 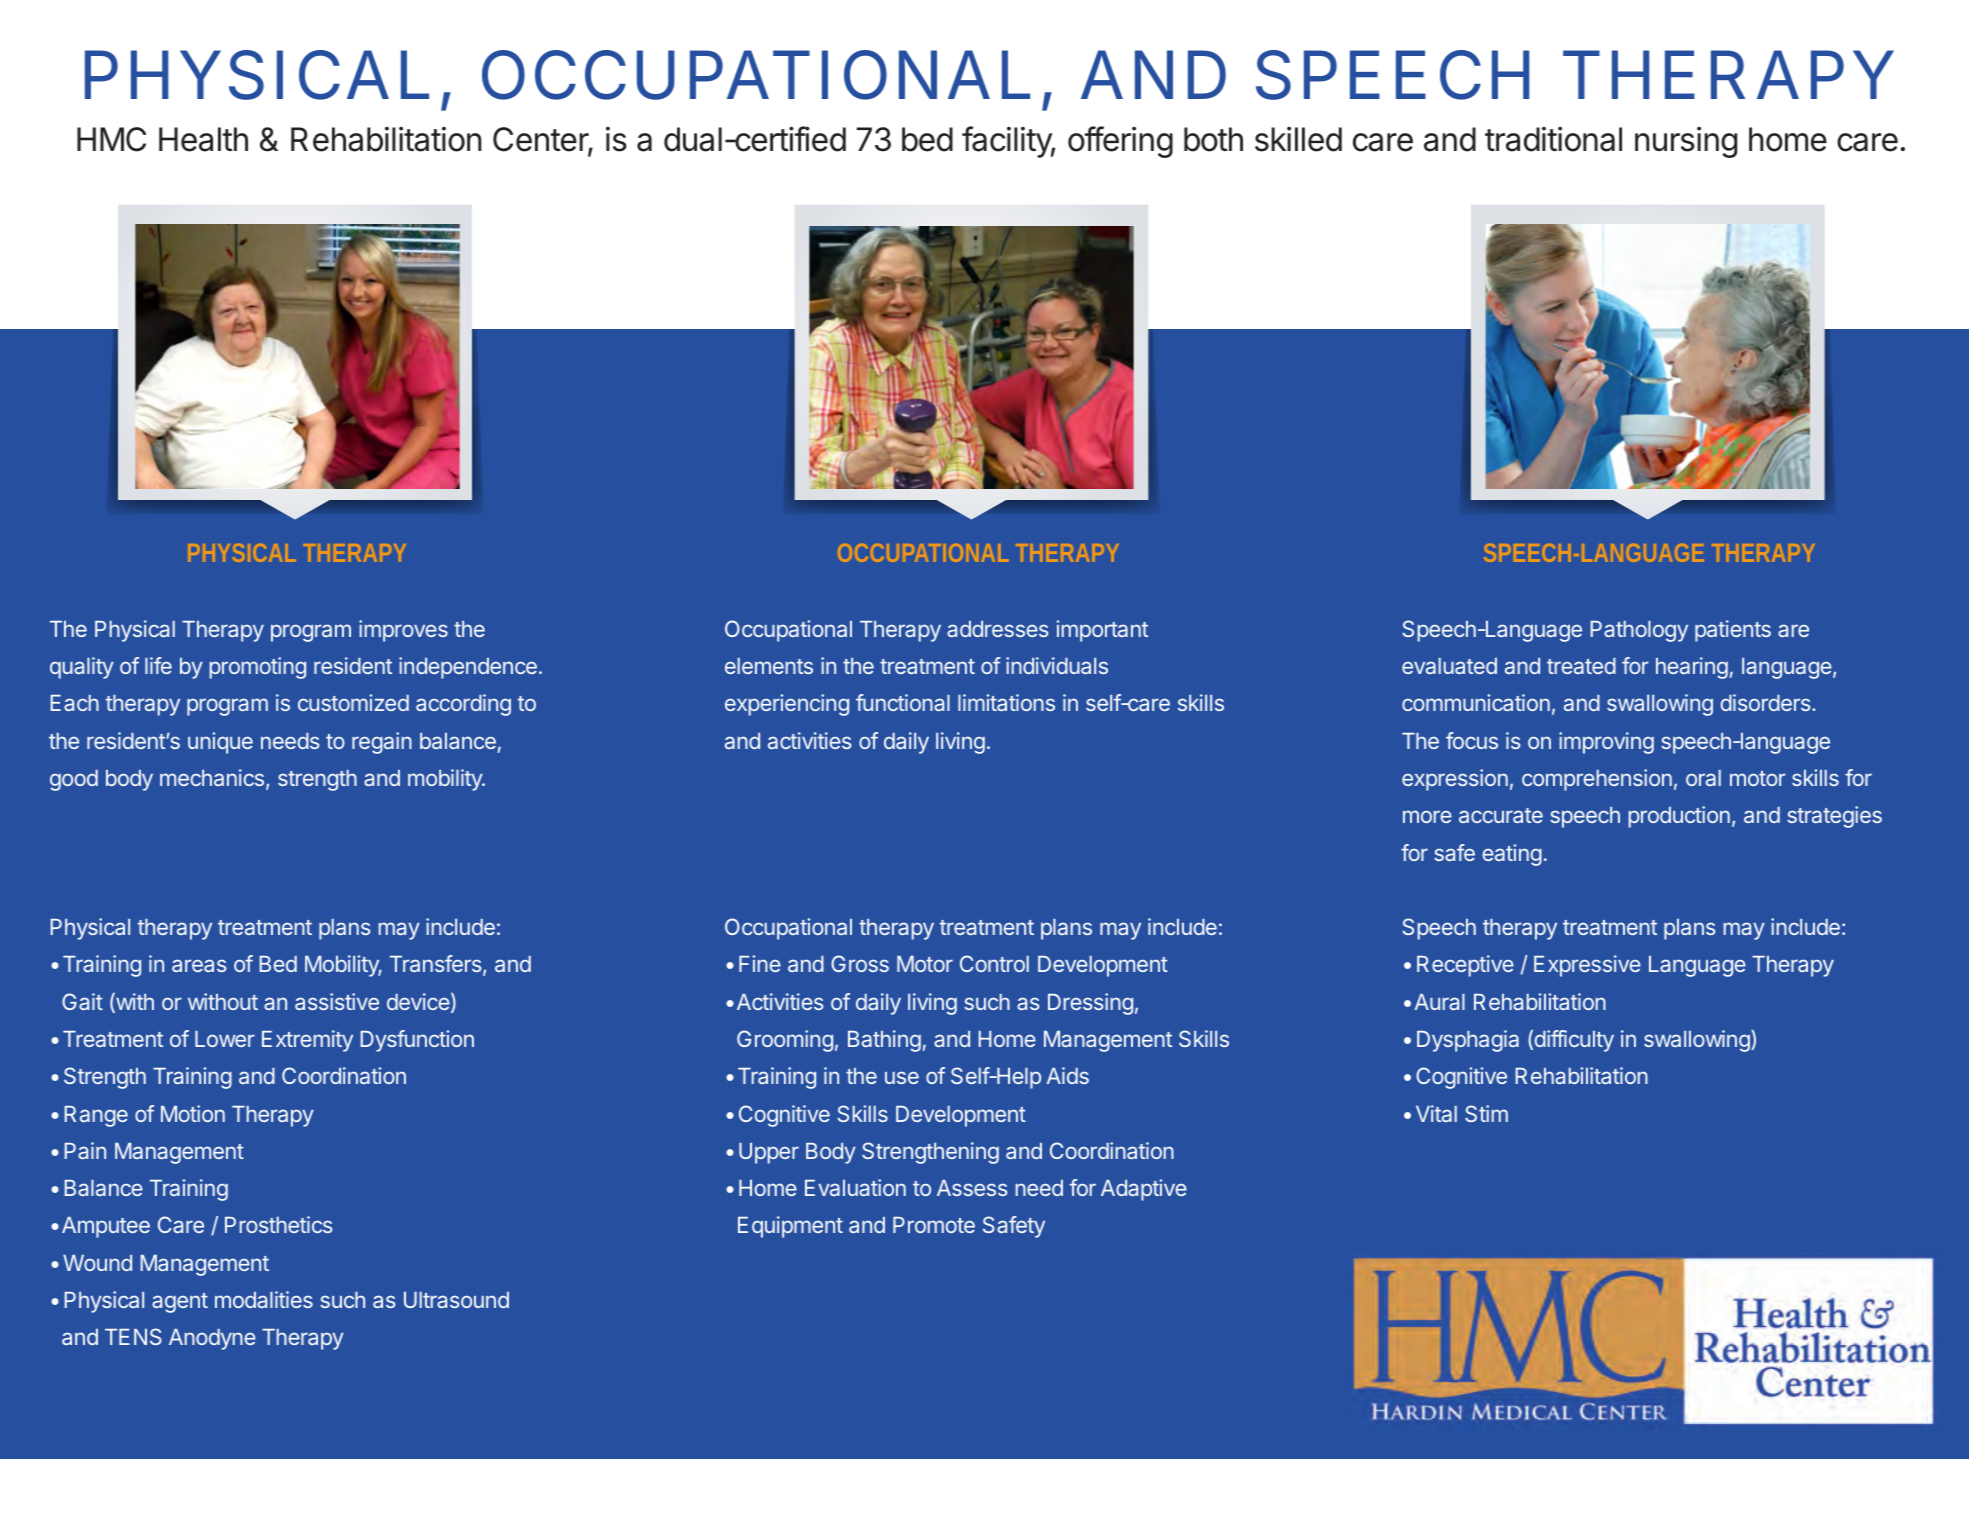 I want to click on Extremity, so click(x=307, y=1041).
